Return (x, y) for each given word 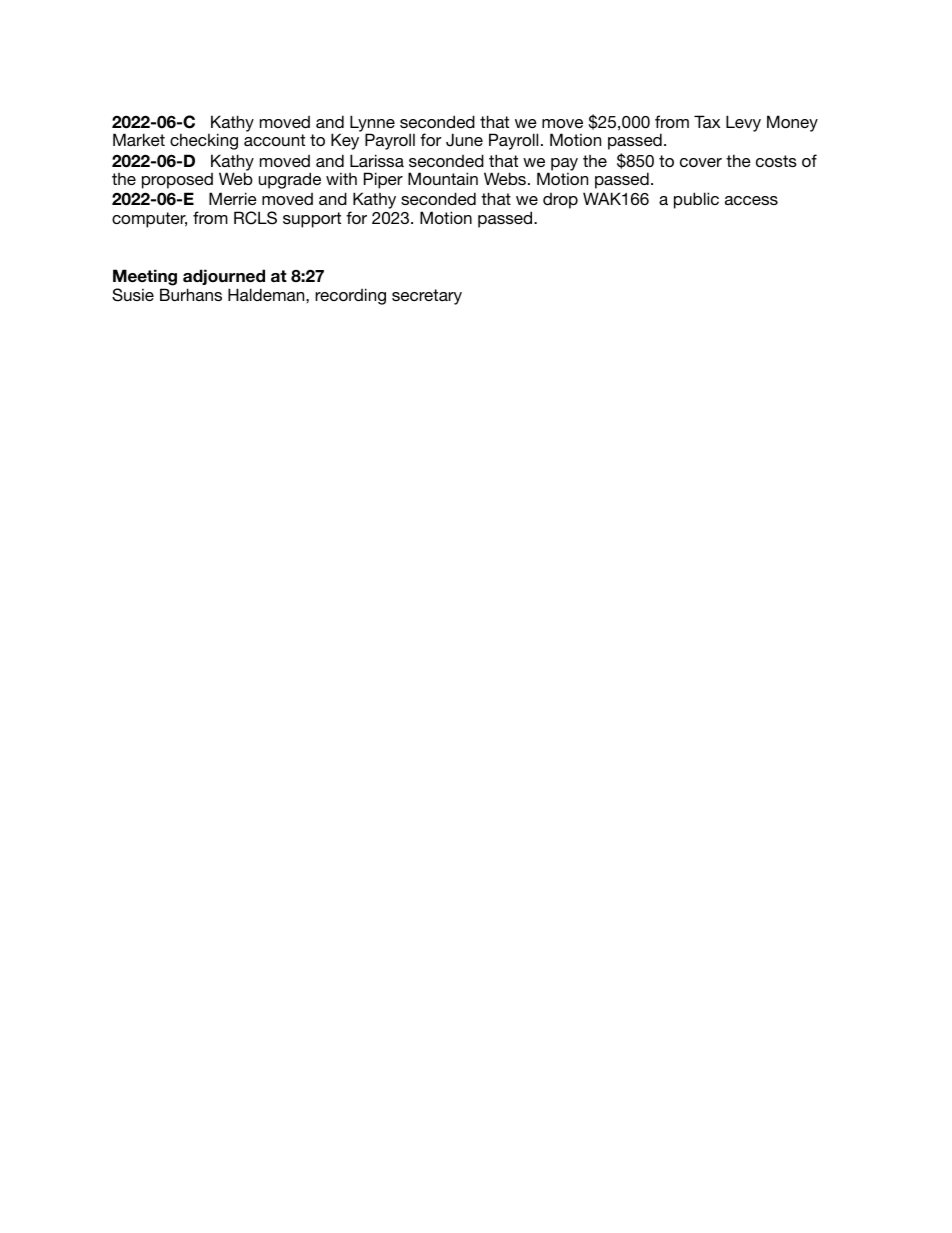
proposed (177, 181)
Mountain (443, 178)
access (751, 200)
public (696, 200)
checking (204, 141)
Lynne (372, 124)
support (312, 220)
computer (149, 220)
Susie (133, 295)
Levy (743, 123)
